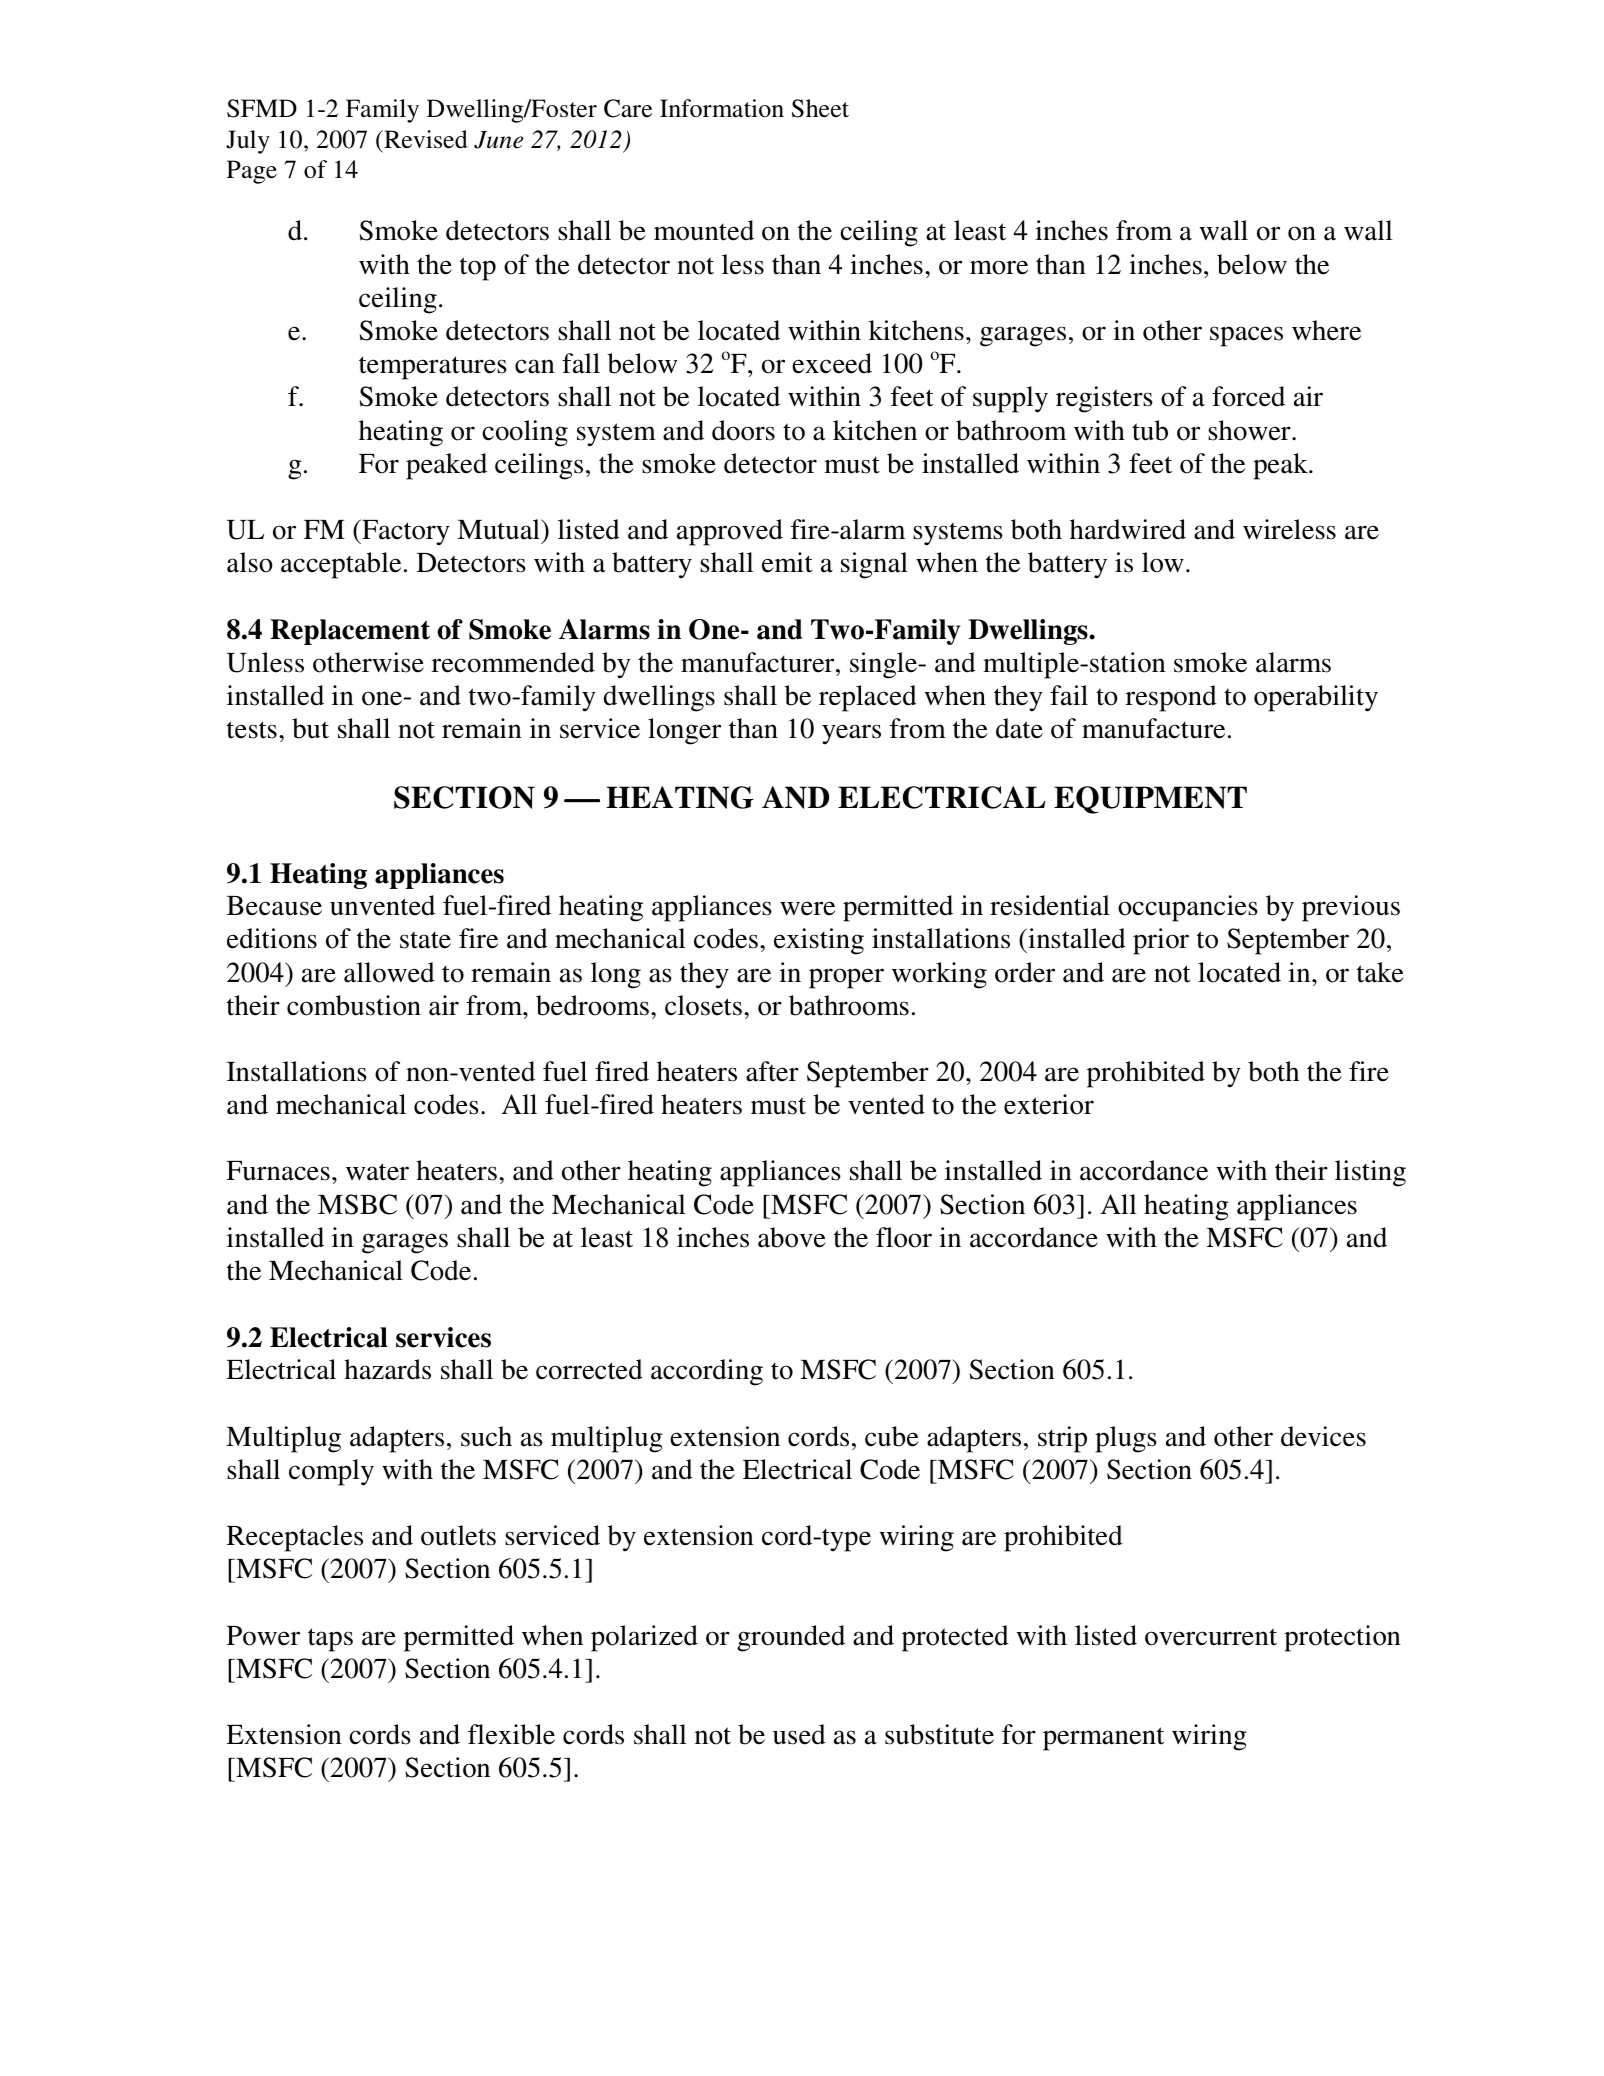 Image resolution: width=1604 pixels, height=2076 pixels. I want to click on were, so click(807, 908).
